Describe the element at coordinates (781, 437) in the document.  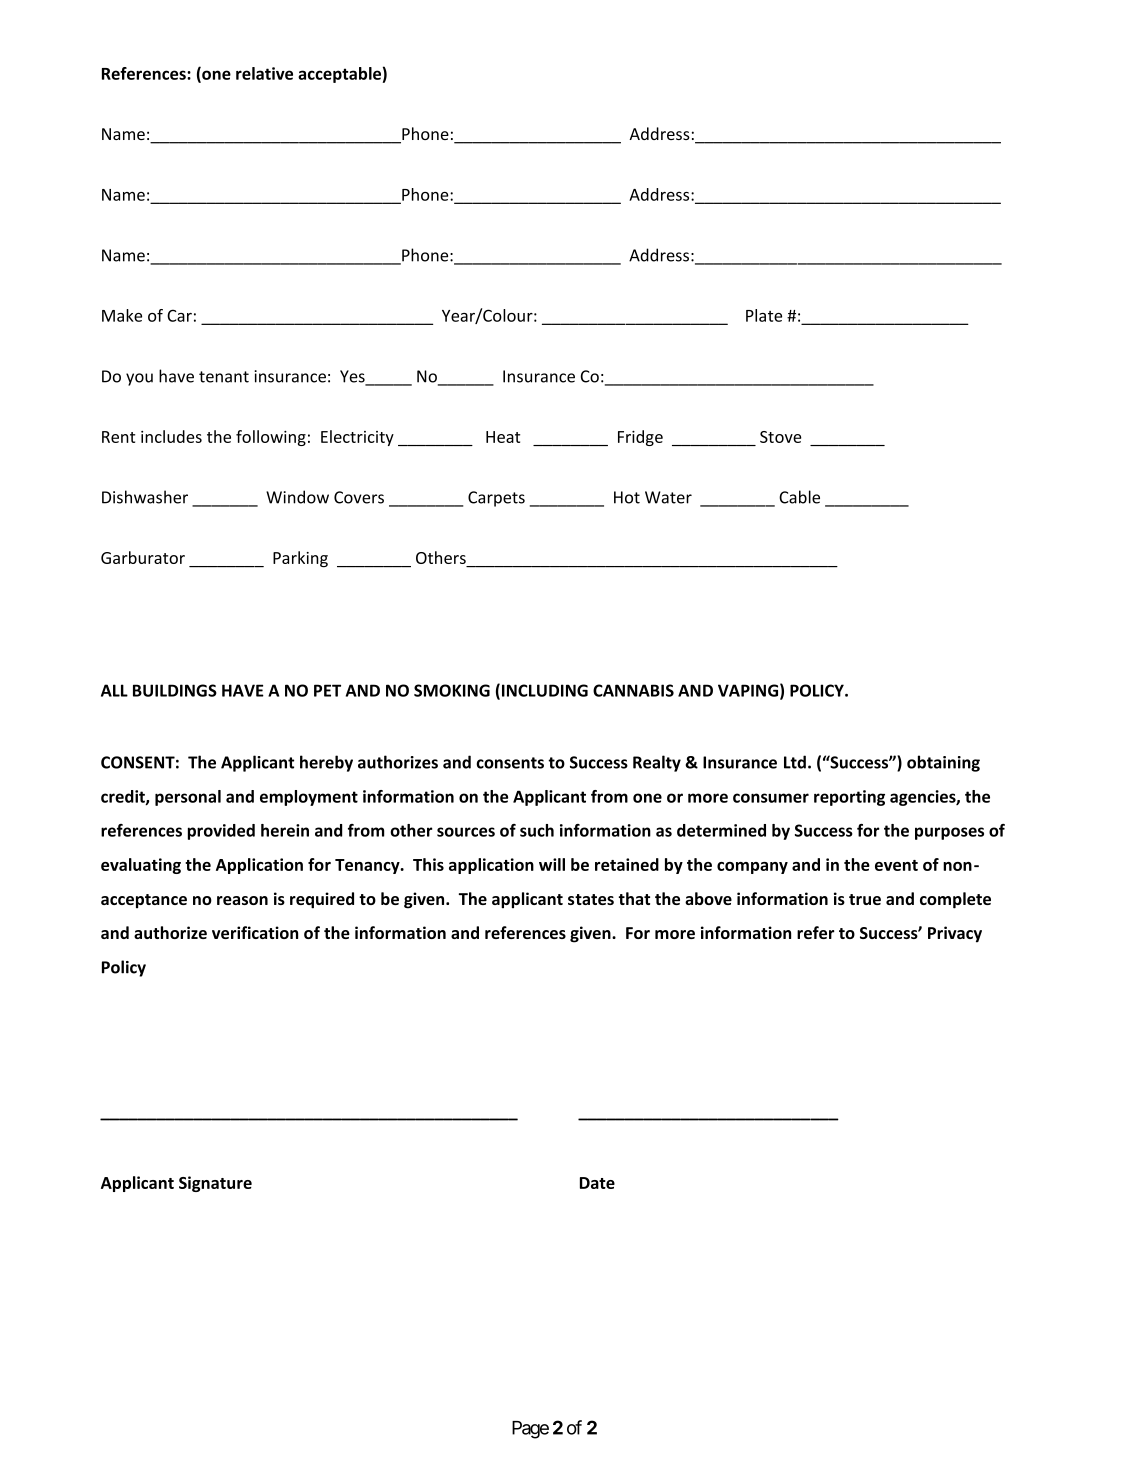
I see `Stove` at that location.
